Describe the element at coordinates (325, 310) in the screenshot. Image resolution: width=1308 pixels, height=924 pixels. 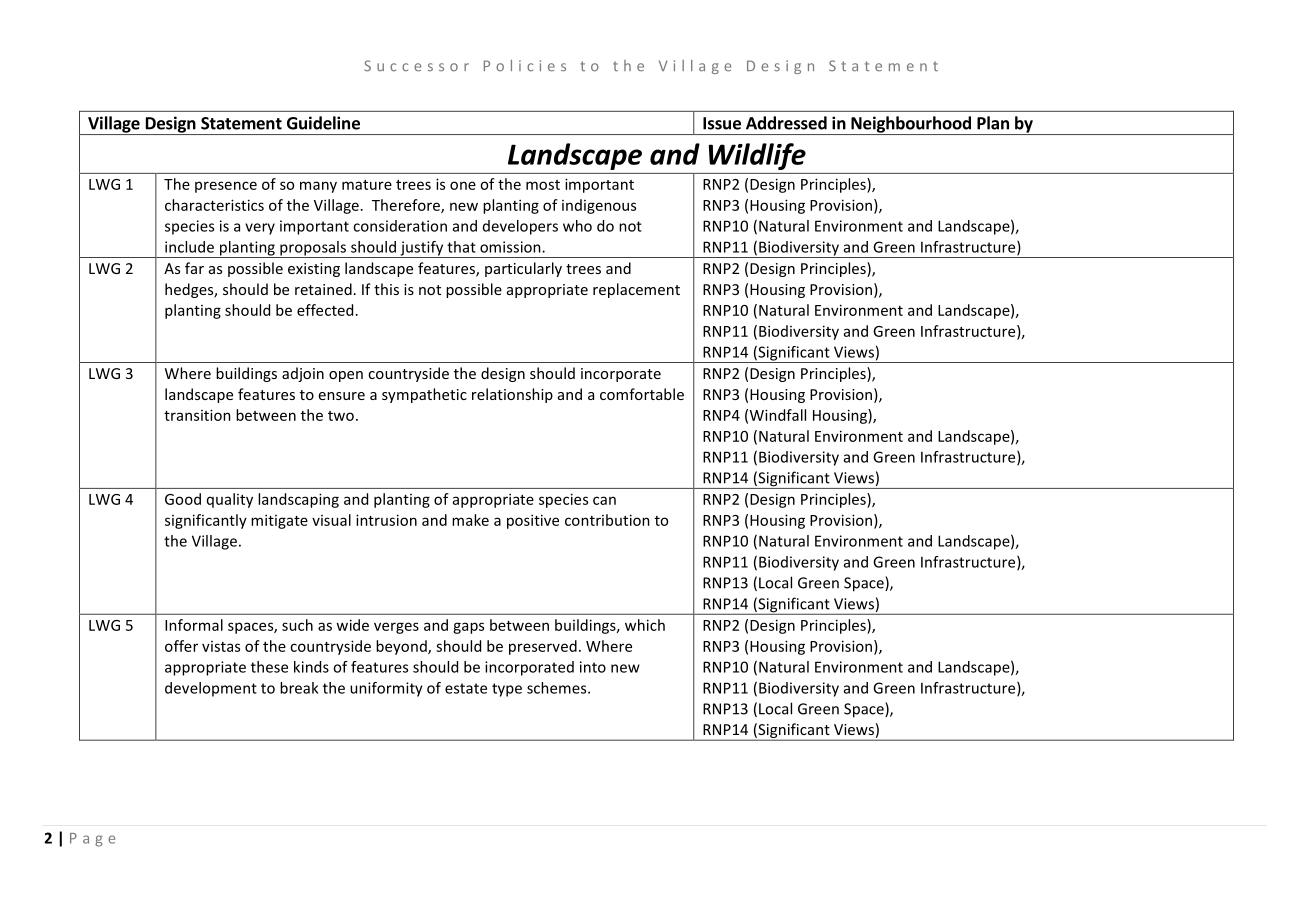
I see `effected` at that location.
